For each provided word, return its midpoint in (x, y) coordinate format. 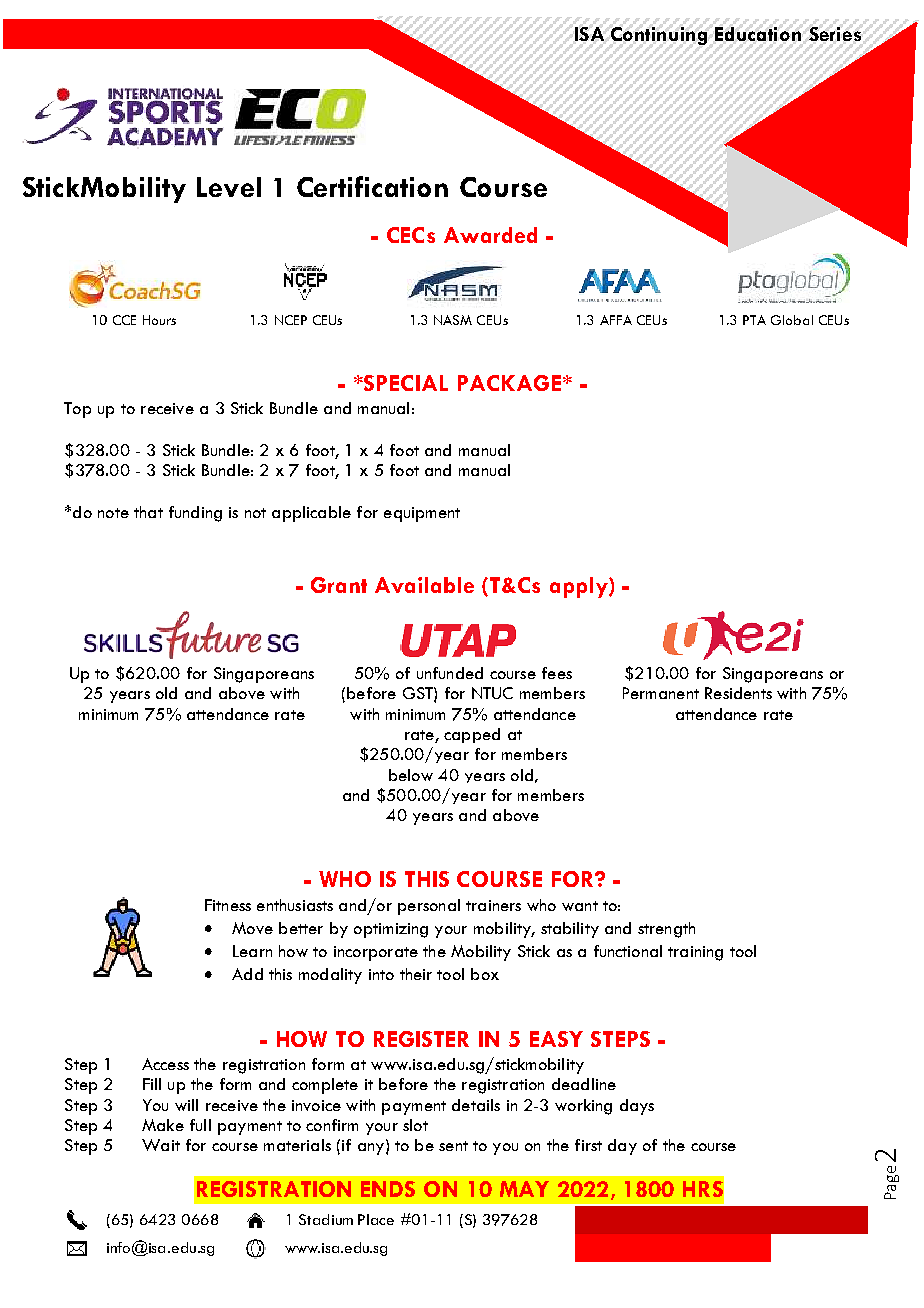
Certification (372, 186)
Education (758, 34)
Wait (161, 1145)
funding (195, 514)
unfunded (450, 673)
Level (229, 187)
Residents (738, 693)
